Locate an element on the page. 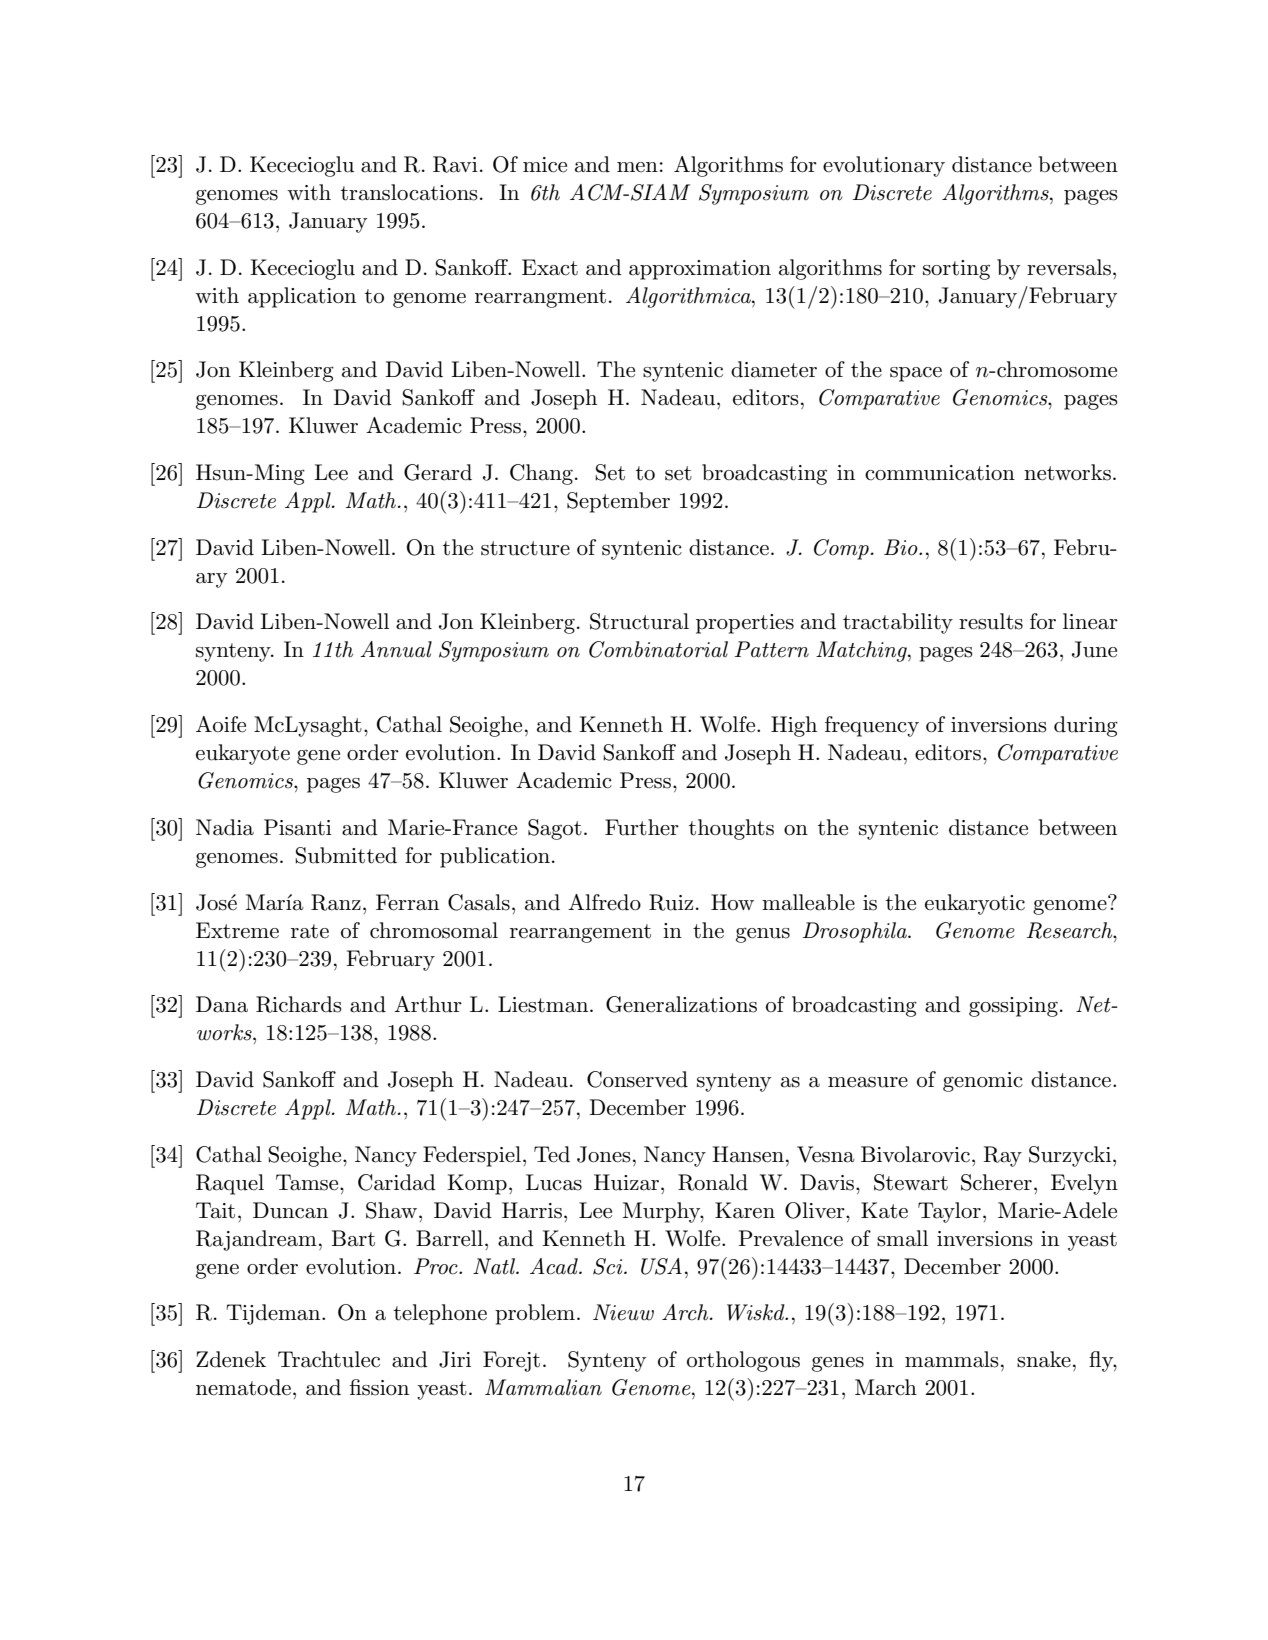 The width and height of the document is (1268, 1640). Conserved is located at coordinates (637, 1079).
